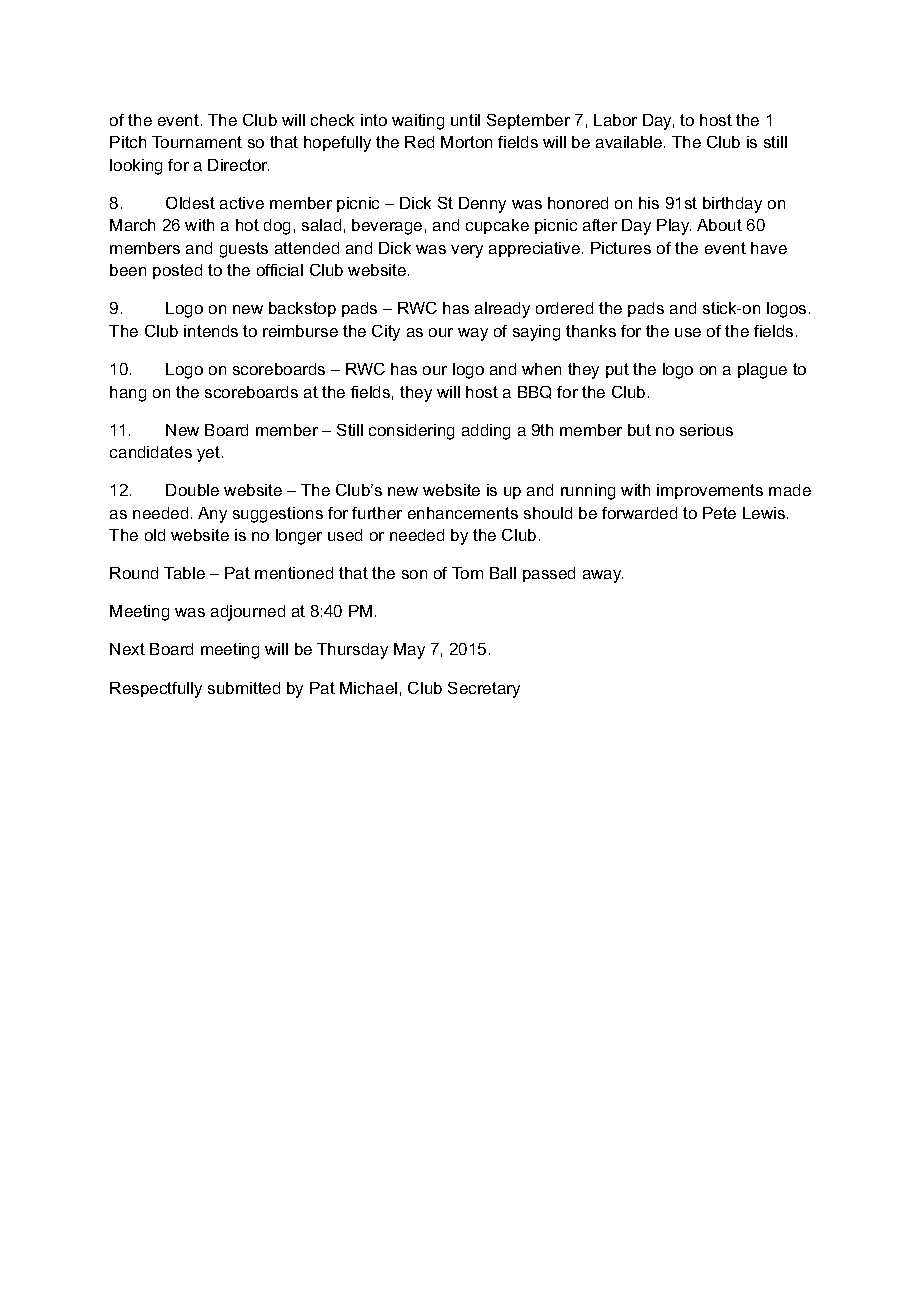 The height and width of the page is (1308, 924). What do you see at coordinates (128, 394) in the page?
I see `hang` at bounding box center [128, 394].
